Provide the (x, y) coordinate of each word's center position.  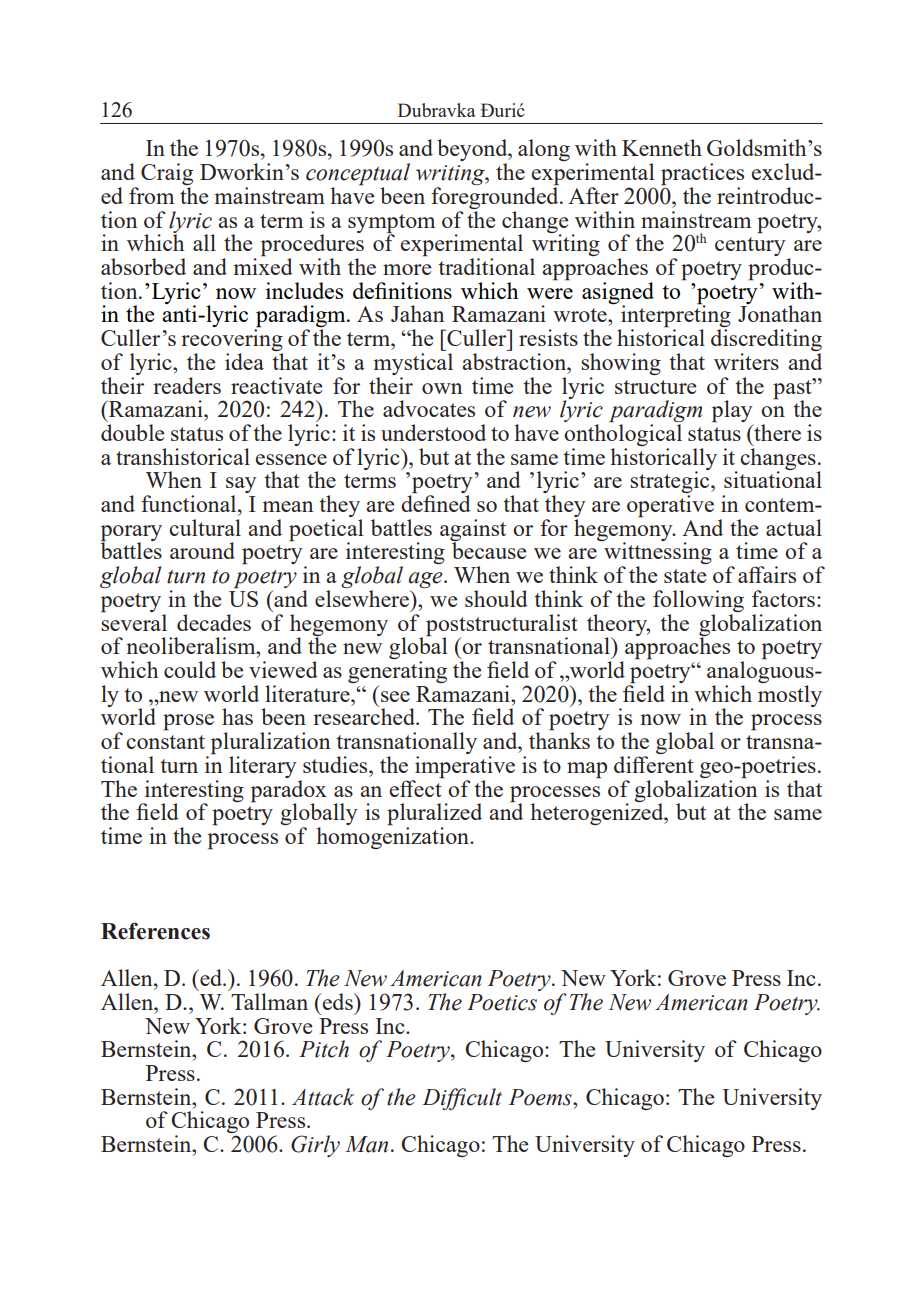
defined (436, 502)
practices (702, 175)
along (544, 150)
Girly (315, 1146)
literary (263, 767)
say (241, 486)
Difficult (462, 1099)
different (654, 764)
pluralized (434, 815)
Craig (167, 175)
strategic (671, 482)
